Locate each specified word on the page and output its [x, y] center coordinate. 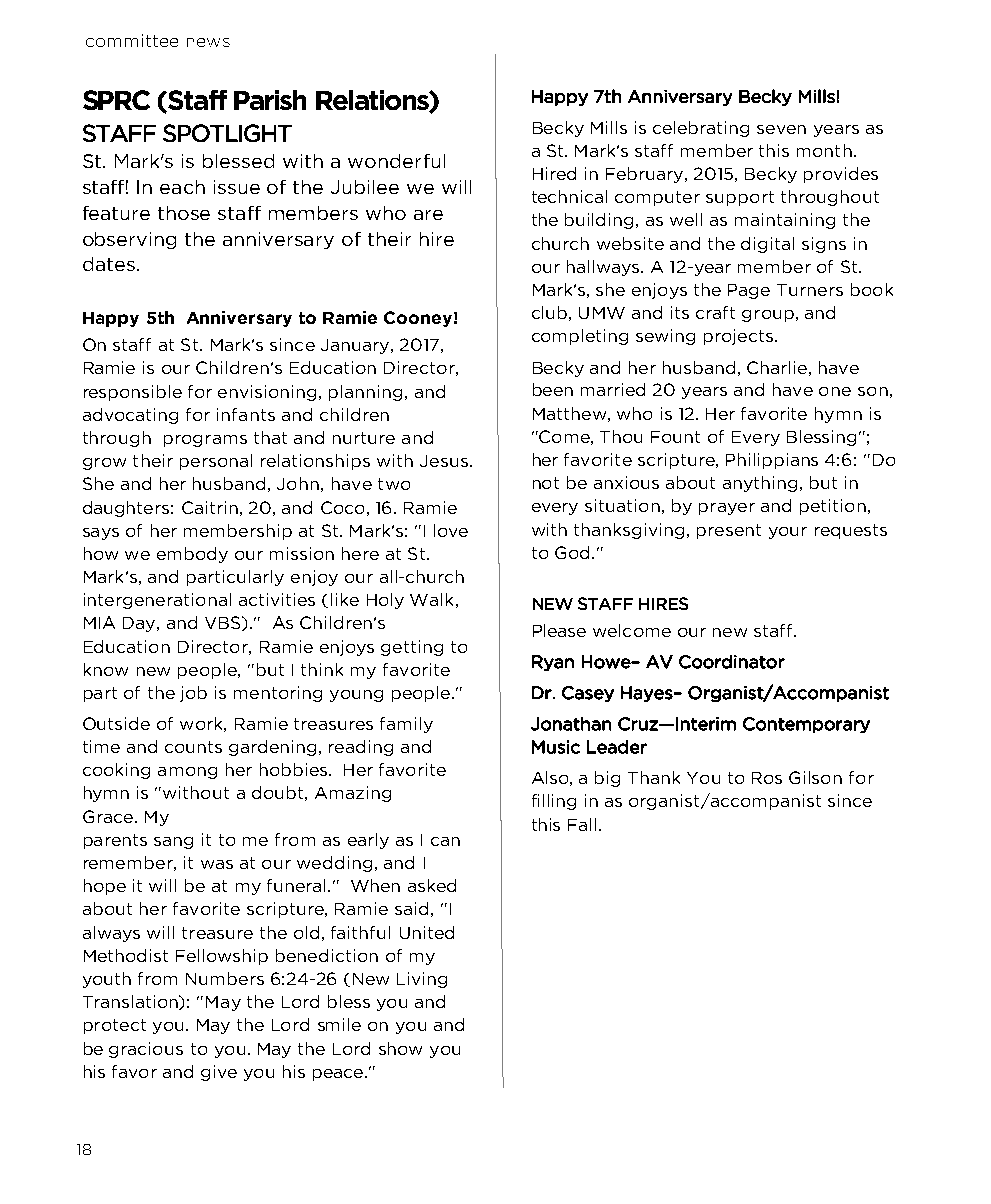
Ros [767, 778]
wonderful [396, 161]
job [193, 694]
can [445, 841]
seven [781, 129]
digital [767, 245]
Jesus [444, 461]
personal [216, 462]
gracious [146, 1050]
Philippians [772, 461]
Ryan [553, 663]
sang [173, 843]
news [208, 42]
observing [129, 240]
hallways [604, 268]
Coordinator [732, 662]
